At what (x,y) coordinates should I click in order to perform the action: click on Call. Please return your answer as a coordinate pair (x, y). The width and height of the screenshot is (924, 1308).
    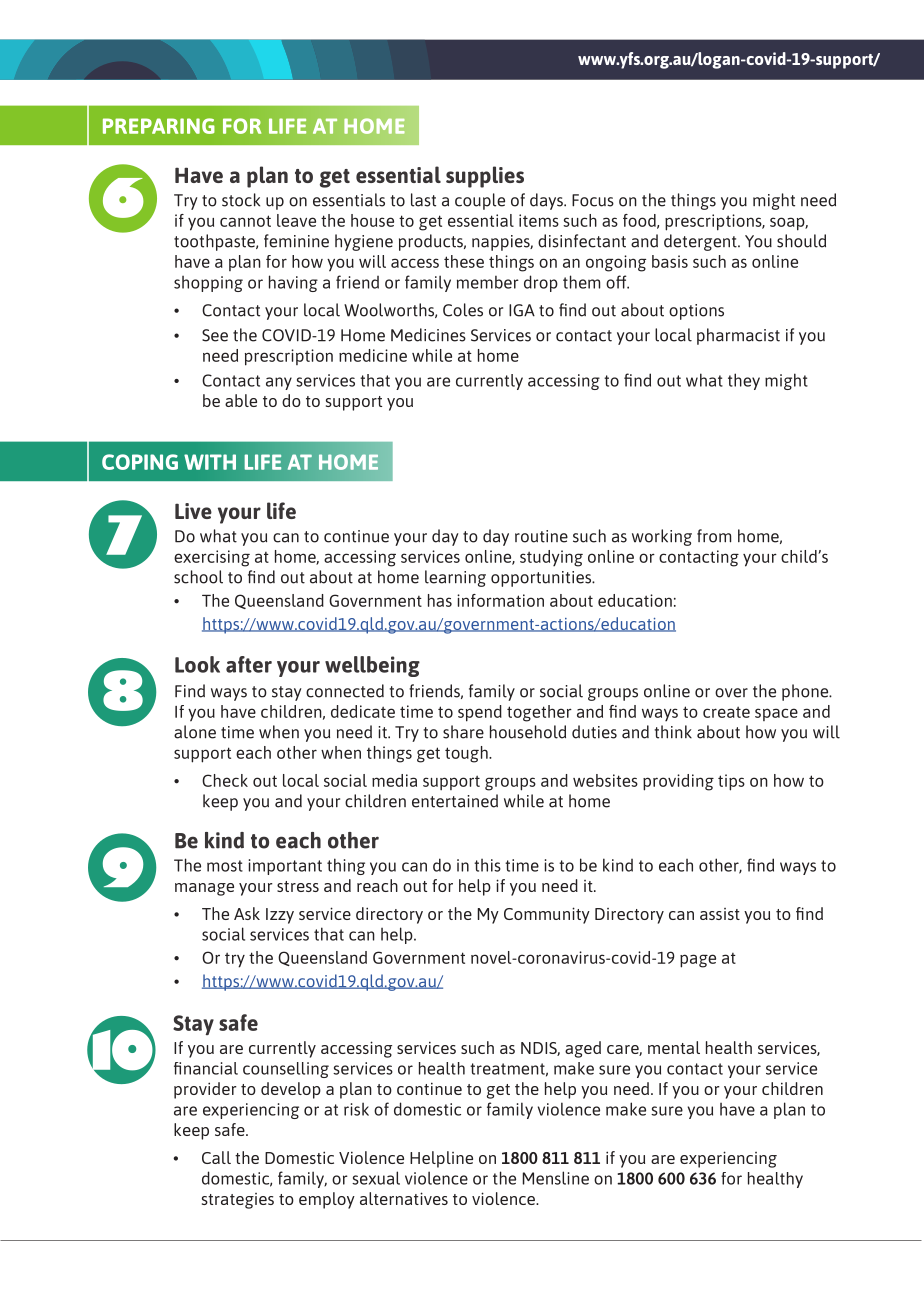
    Looking at the image, I should click on (216, 1157).
